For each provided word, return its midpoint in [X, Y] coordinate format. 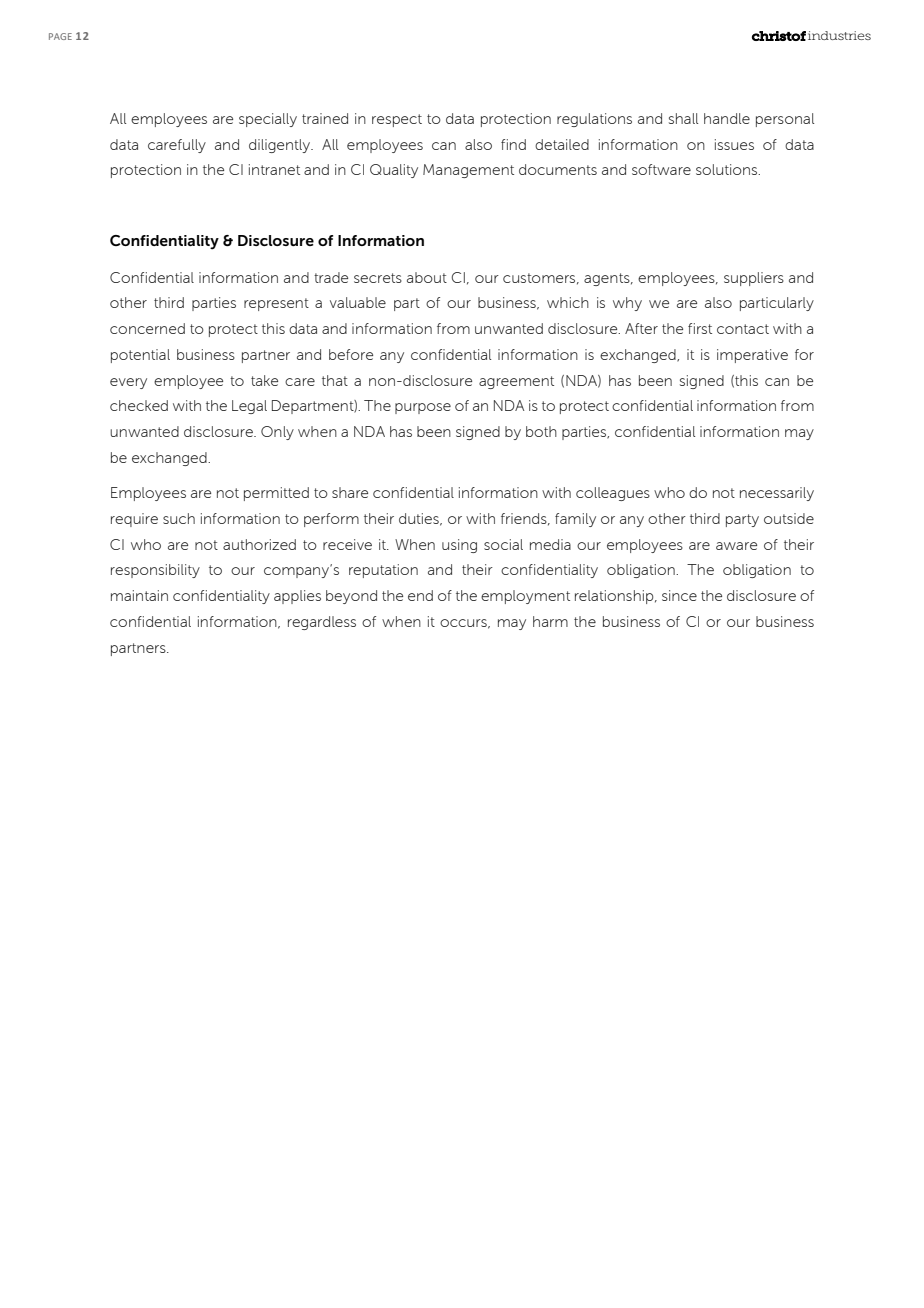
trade [331, 277]
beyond [351, 597]
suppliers [754, 279]
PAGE [60, 36]
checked [139, 405]
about [427, 277]
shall [683, 118]
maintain [139, 595]
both [541, 431]
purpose [423, 408]
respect [397, 120]
